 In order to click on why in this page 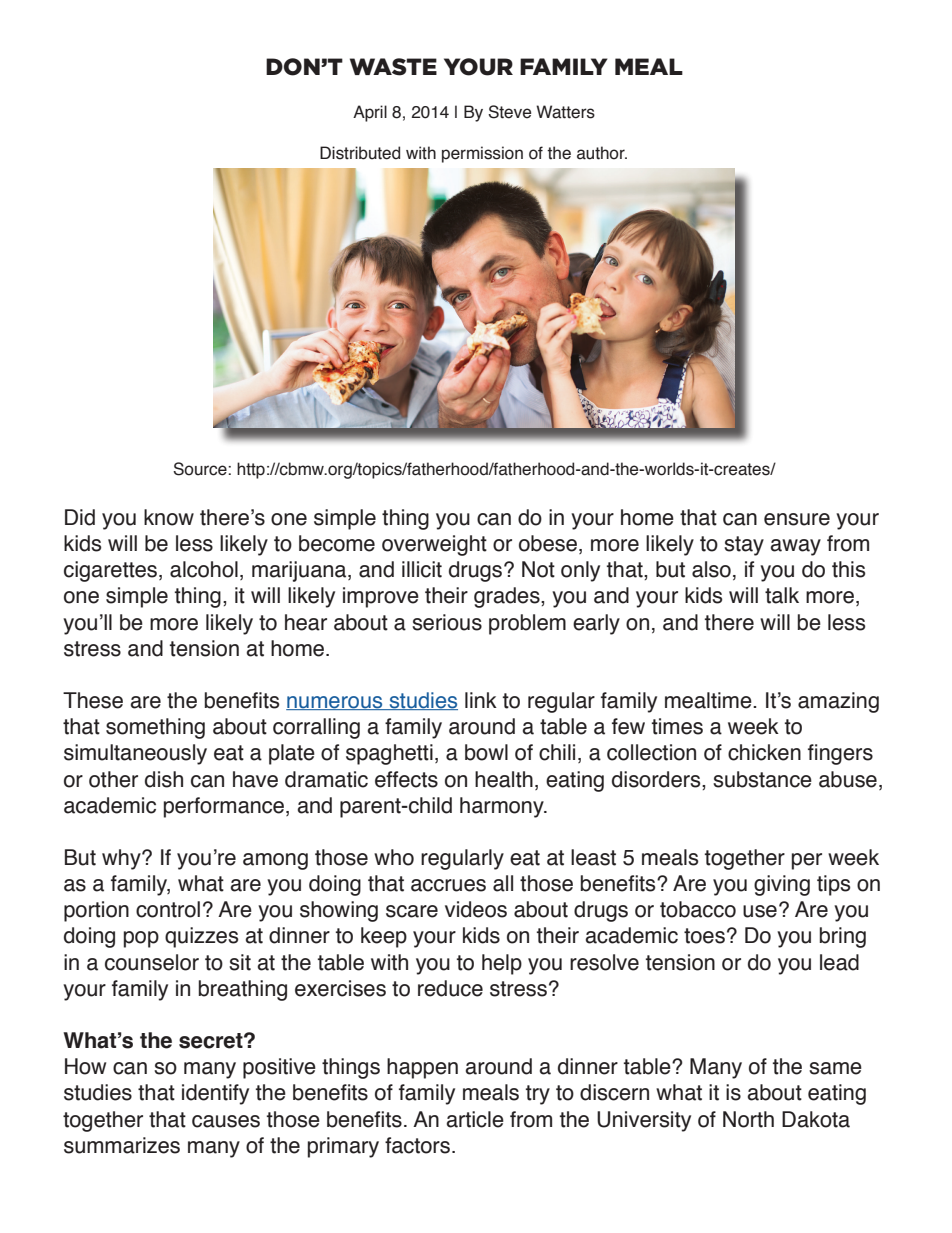, I will do `click(122, 859)`.
